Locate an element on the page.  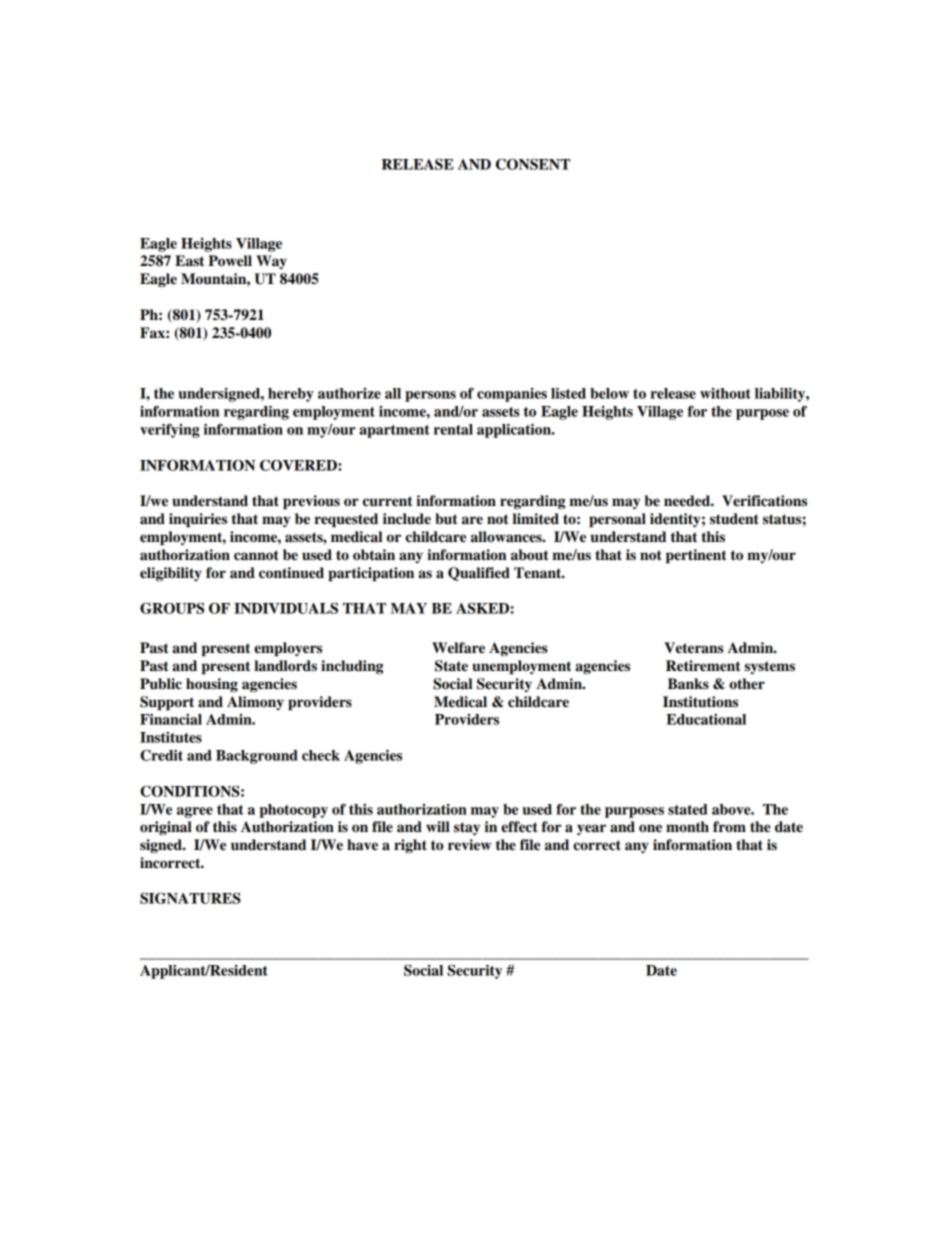
COVERED is located at coordinates (299, 465).
